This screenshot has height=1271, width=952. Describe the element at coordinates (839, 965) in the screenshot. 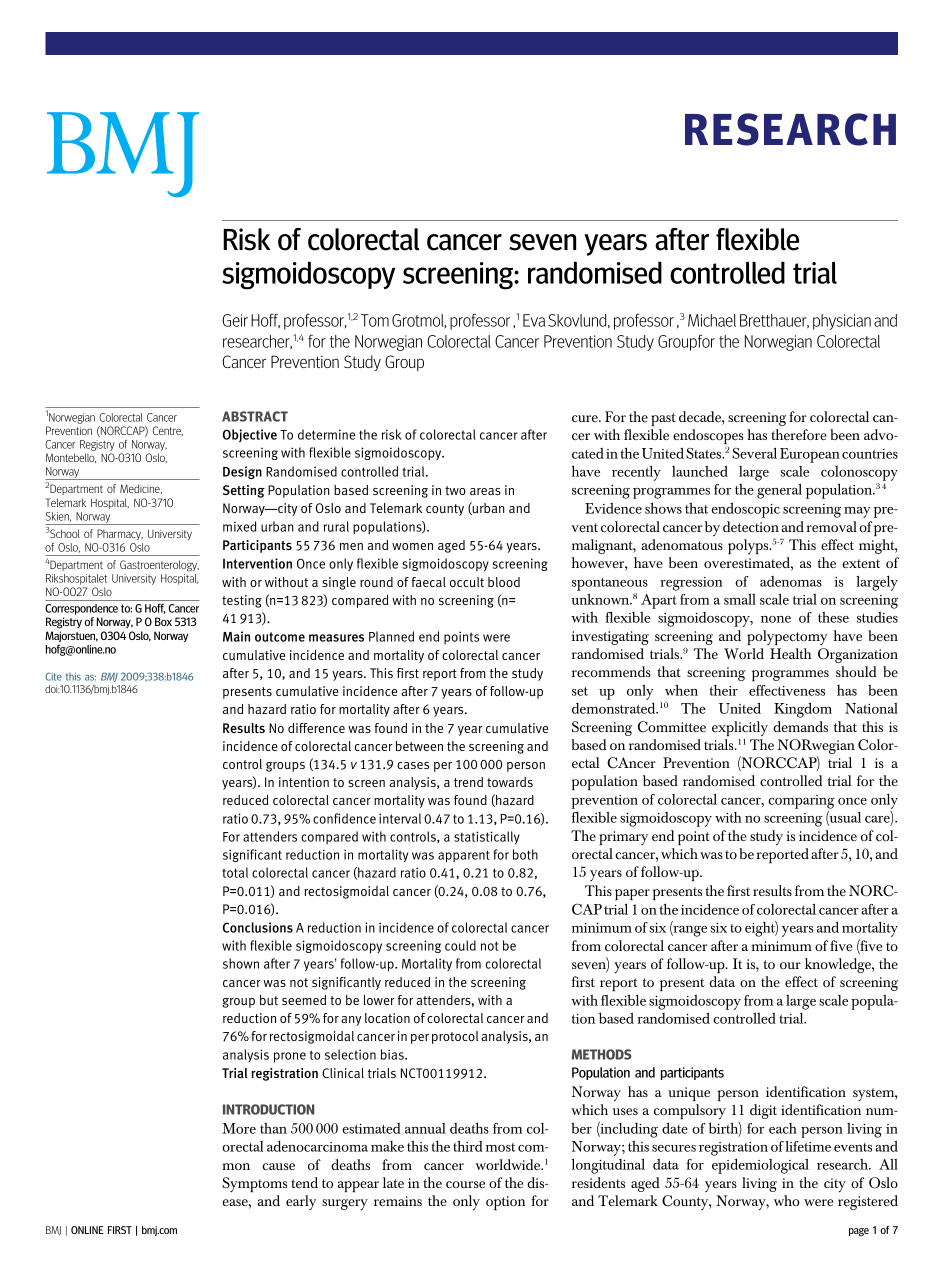

I see `knowledge` at that location.
